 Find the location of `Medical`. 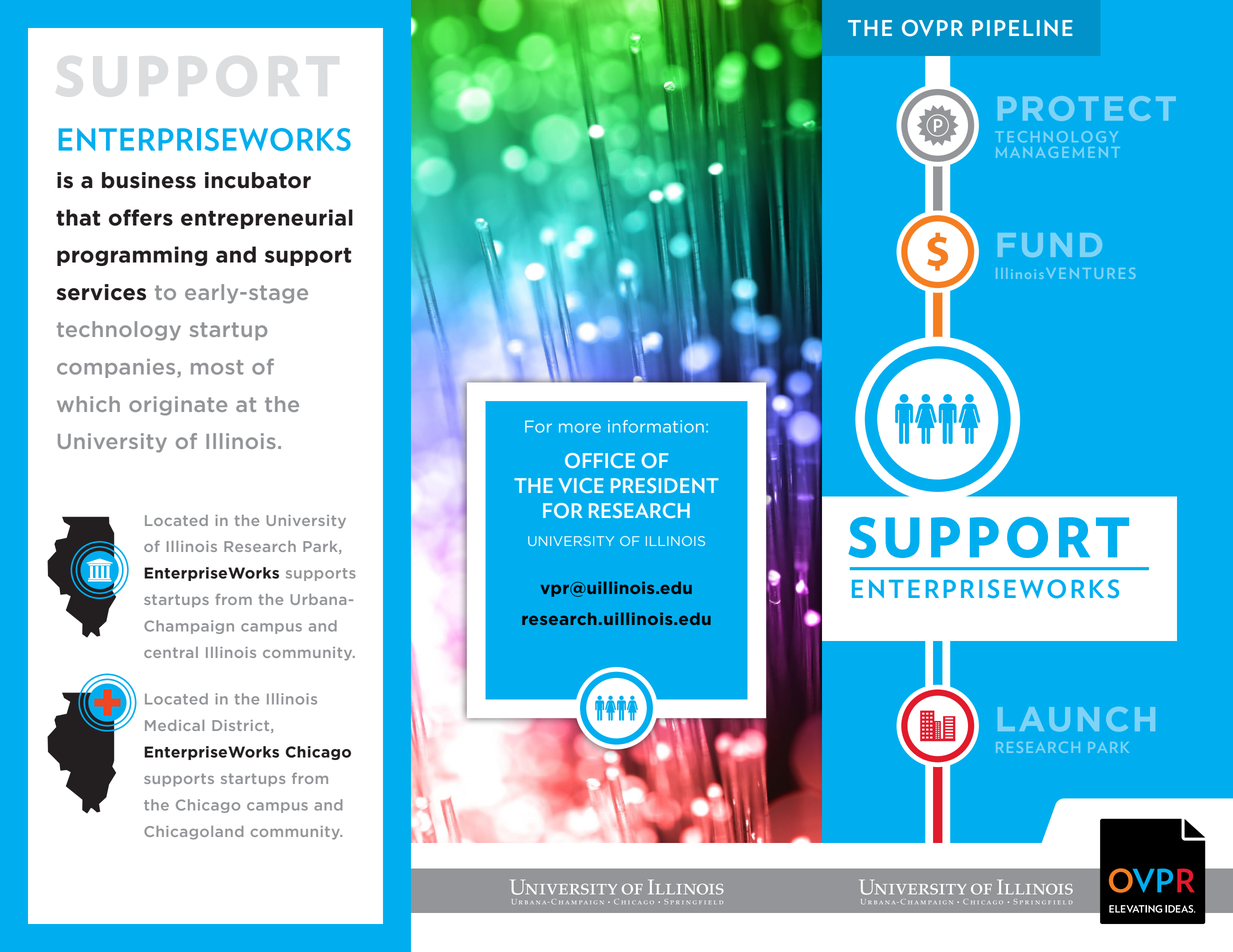

Medical is located at coordinates (174, 725).
